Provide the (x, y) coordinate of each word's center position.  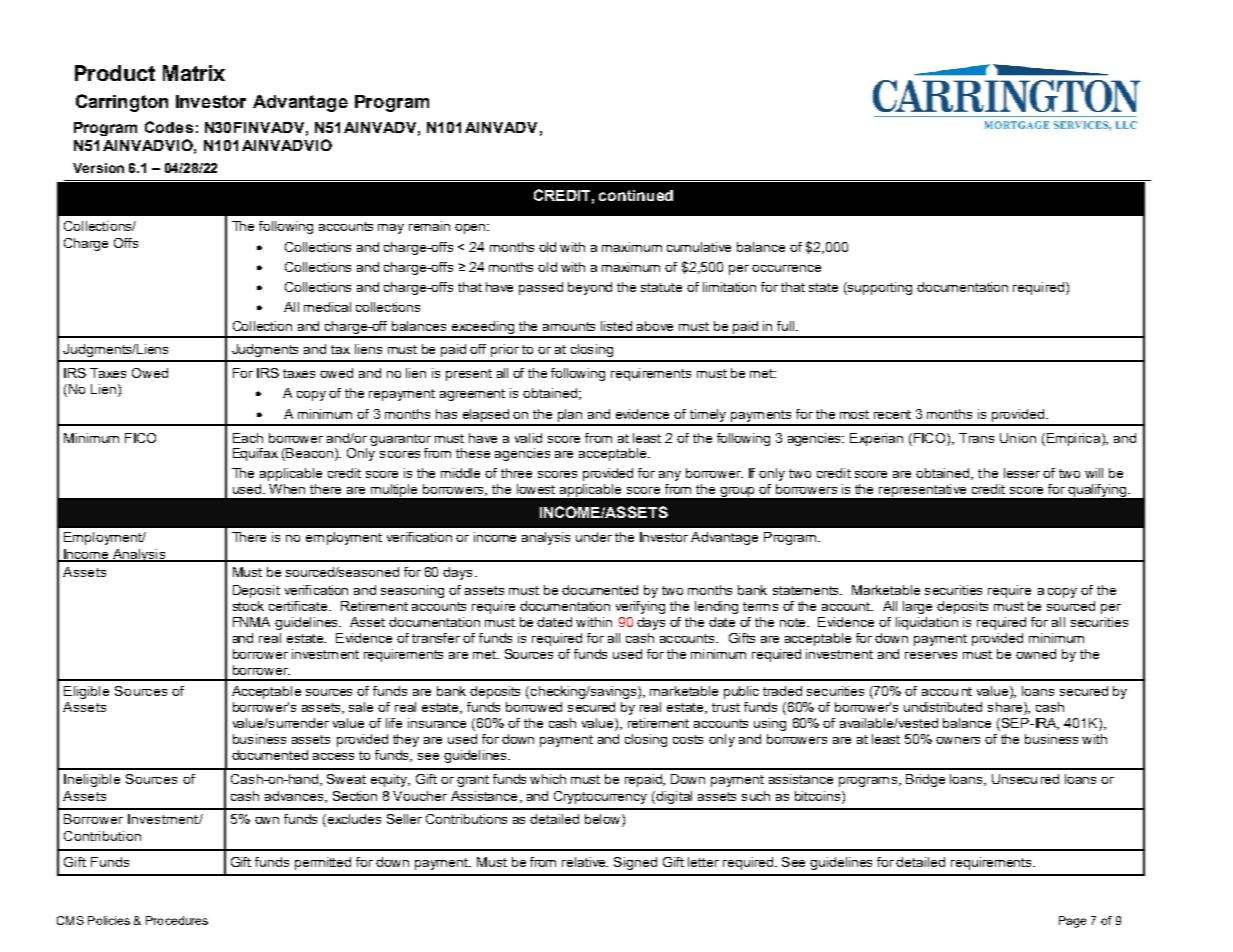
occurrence (786, 268)
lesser (1022, 473)
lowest (536, 489)
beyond (590, 288)
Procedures (177, 920)
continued (636, 195)
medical (327, 307)
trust (726, 707)
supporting (879, 288)
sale (361, 707)
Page (1072, 922)
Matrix (194, 73)
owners (958, 740)
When (287, 489)
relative (585, 862)
